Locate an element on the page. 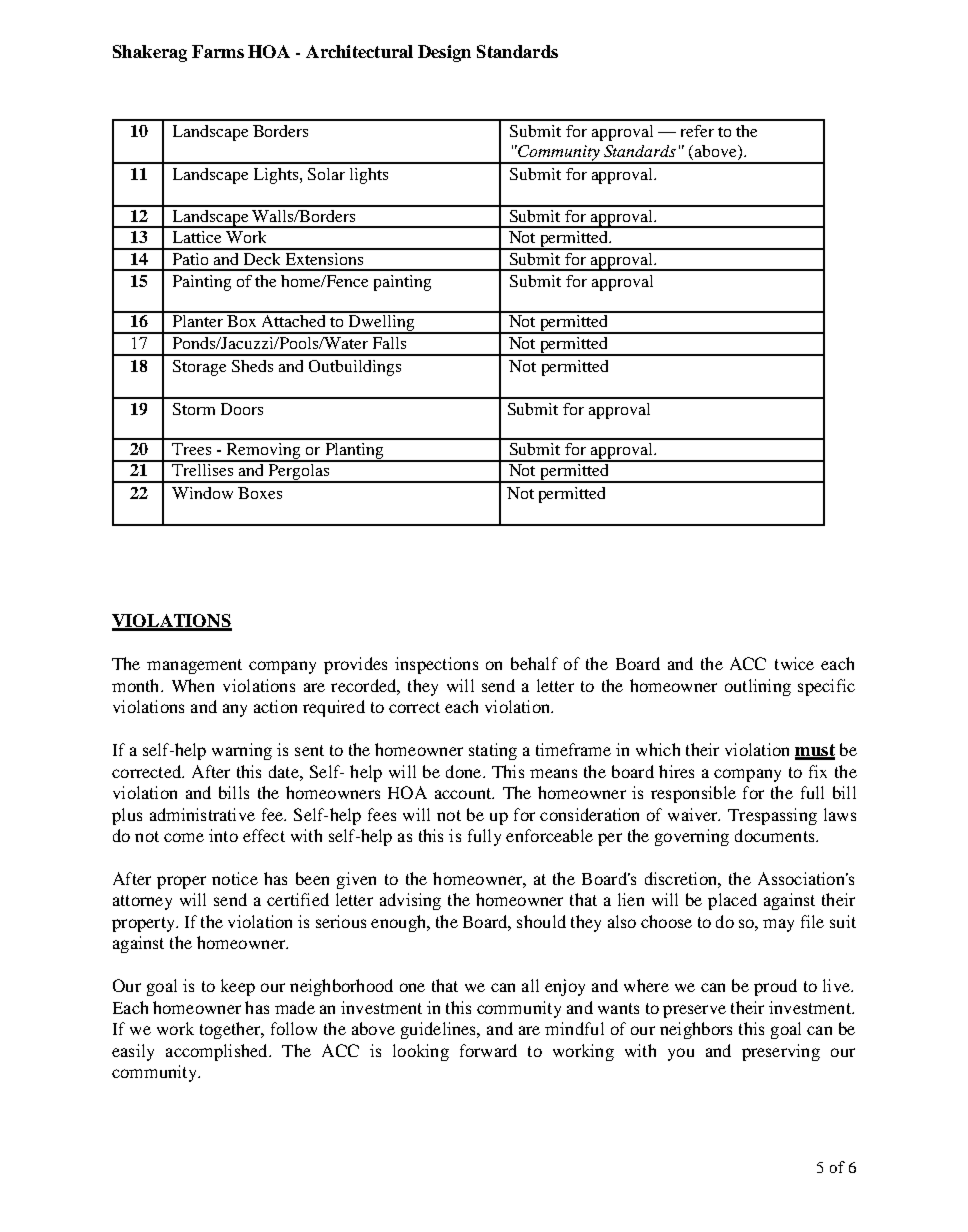 Image resolution: width=968 pixels, height=1232 pixels. refer is located at coordinates (697, 131).
